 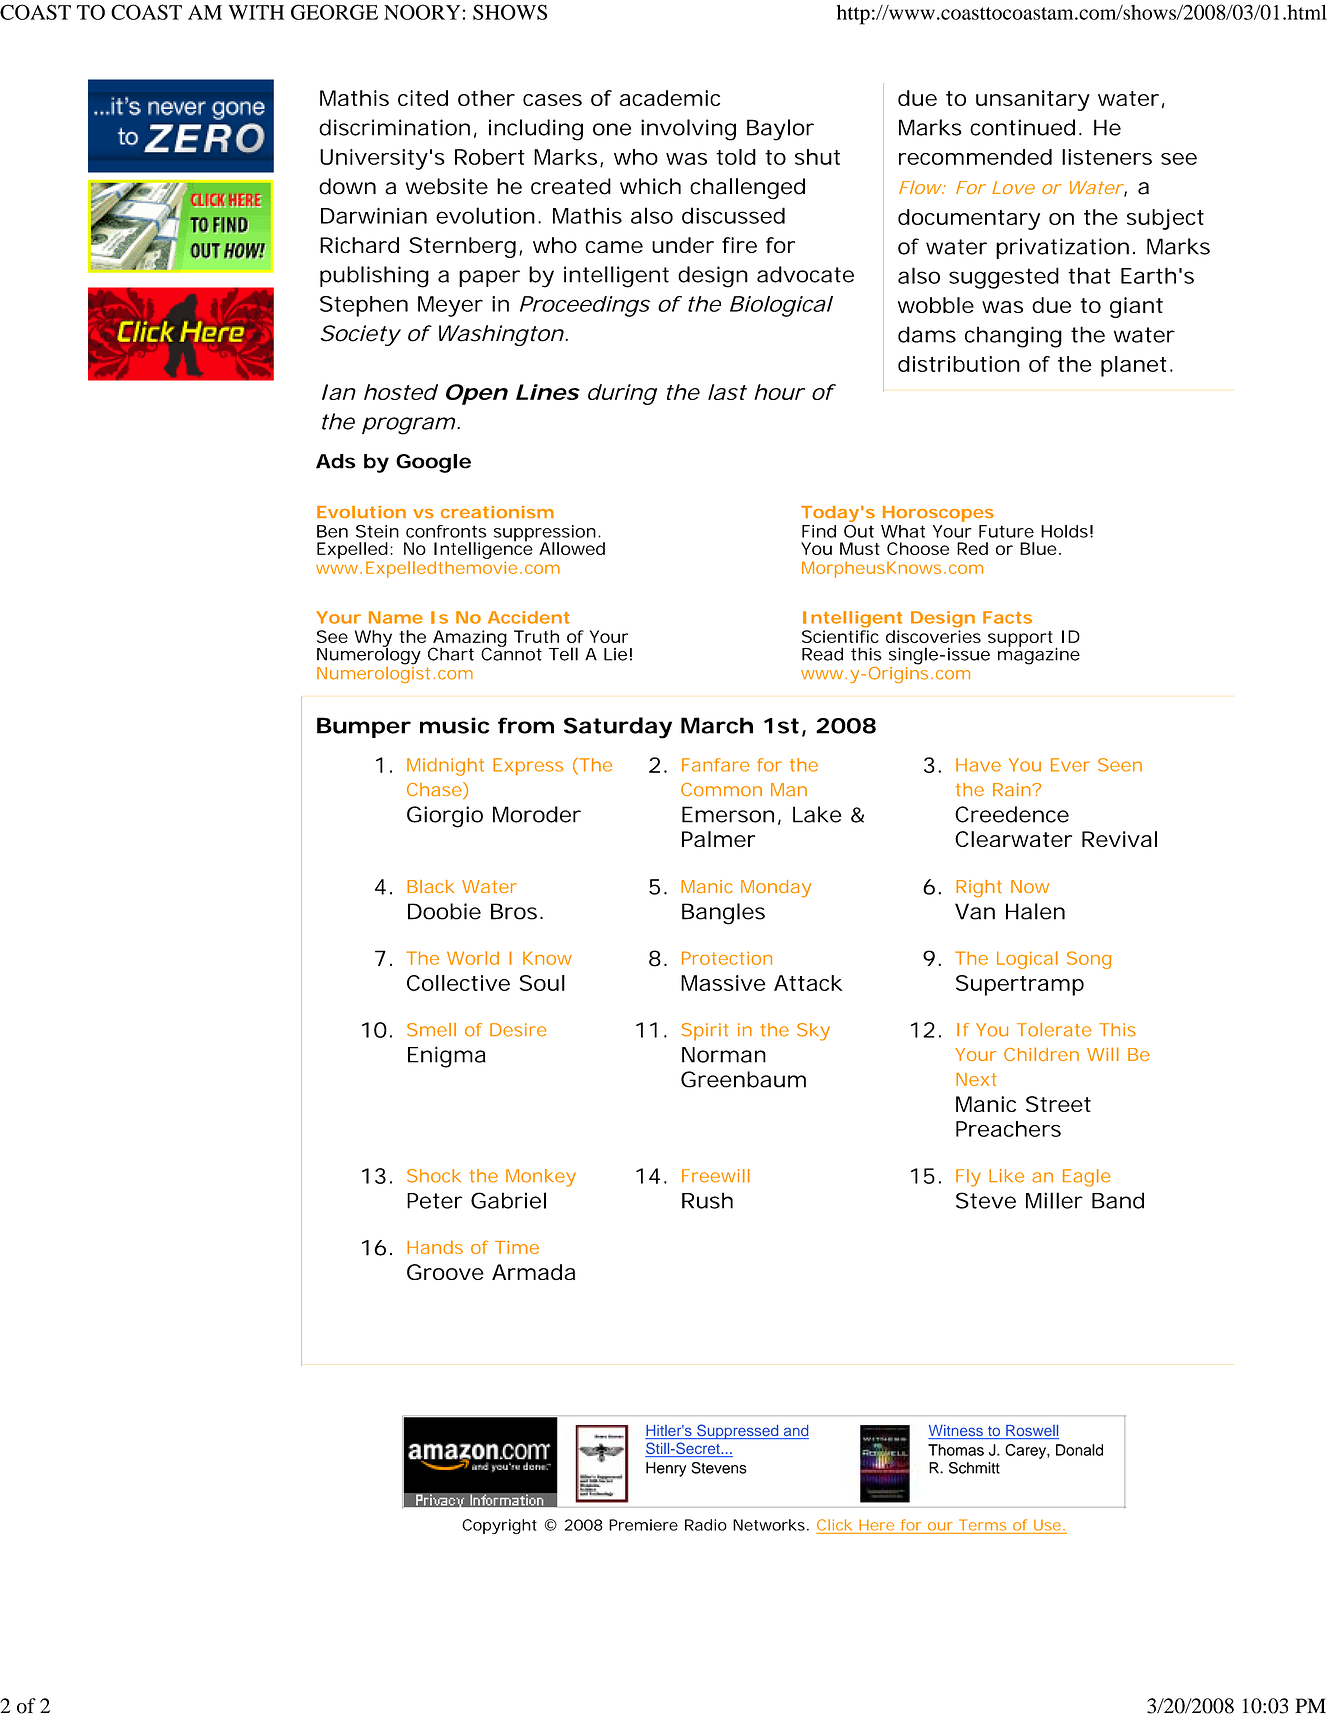 I want to click on Smell, so click(x=431, y=1030).
